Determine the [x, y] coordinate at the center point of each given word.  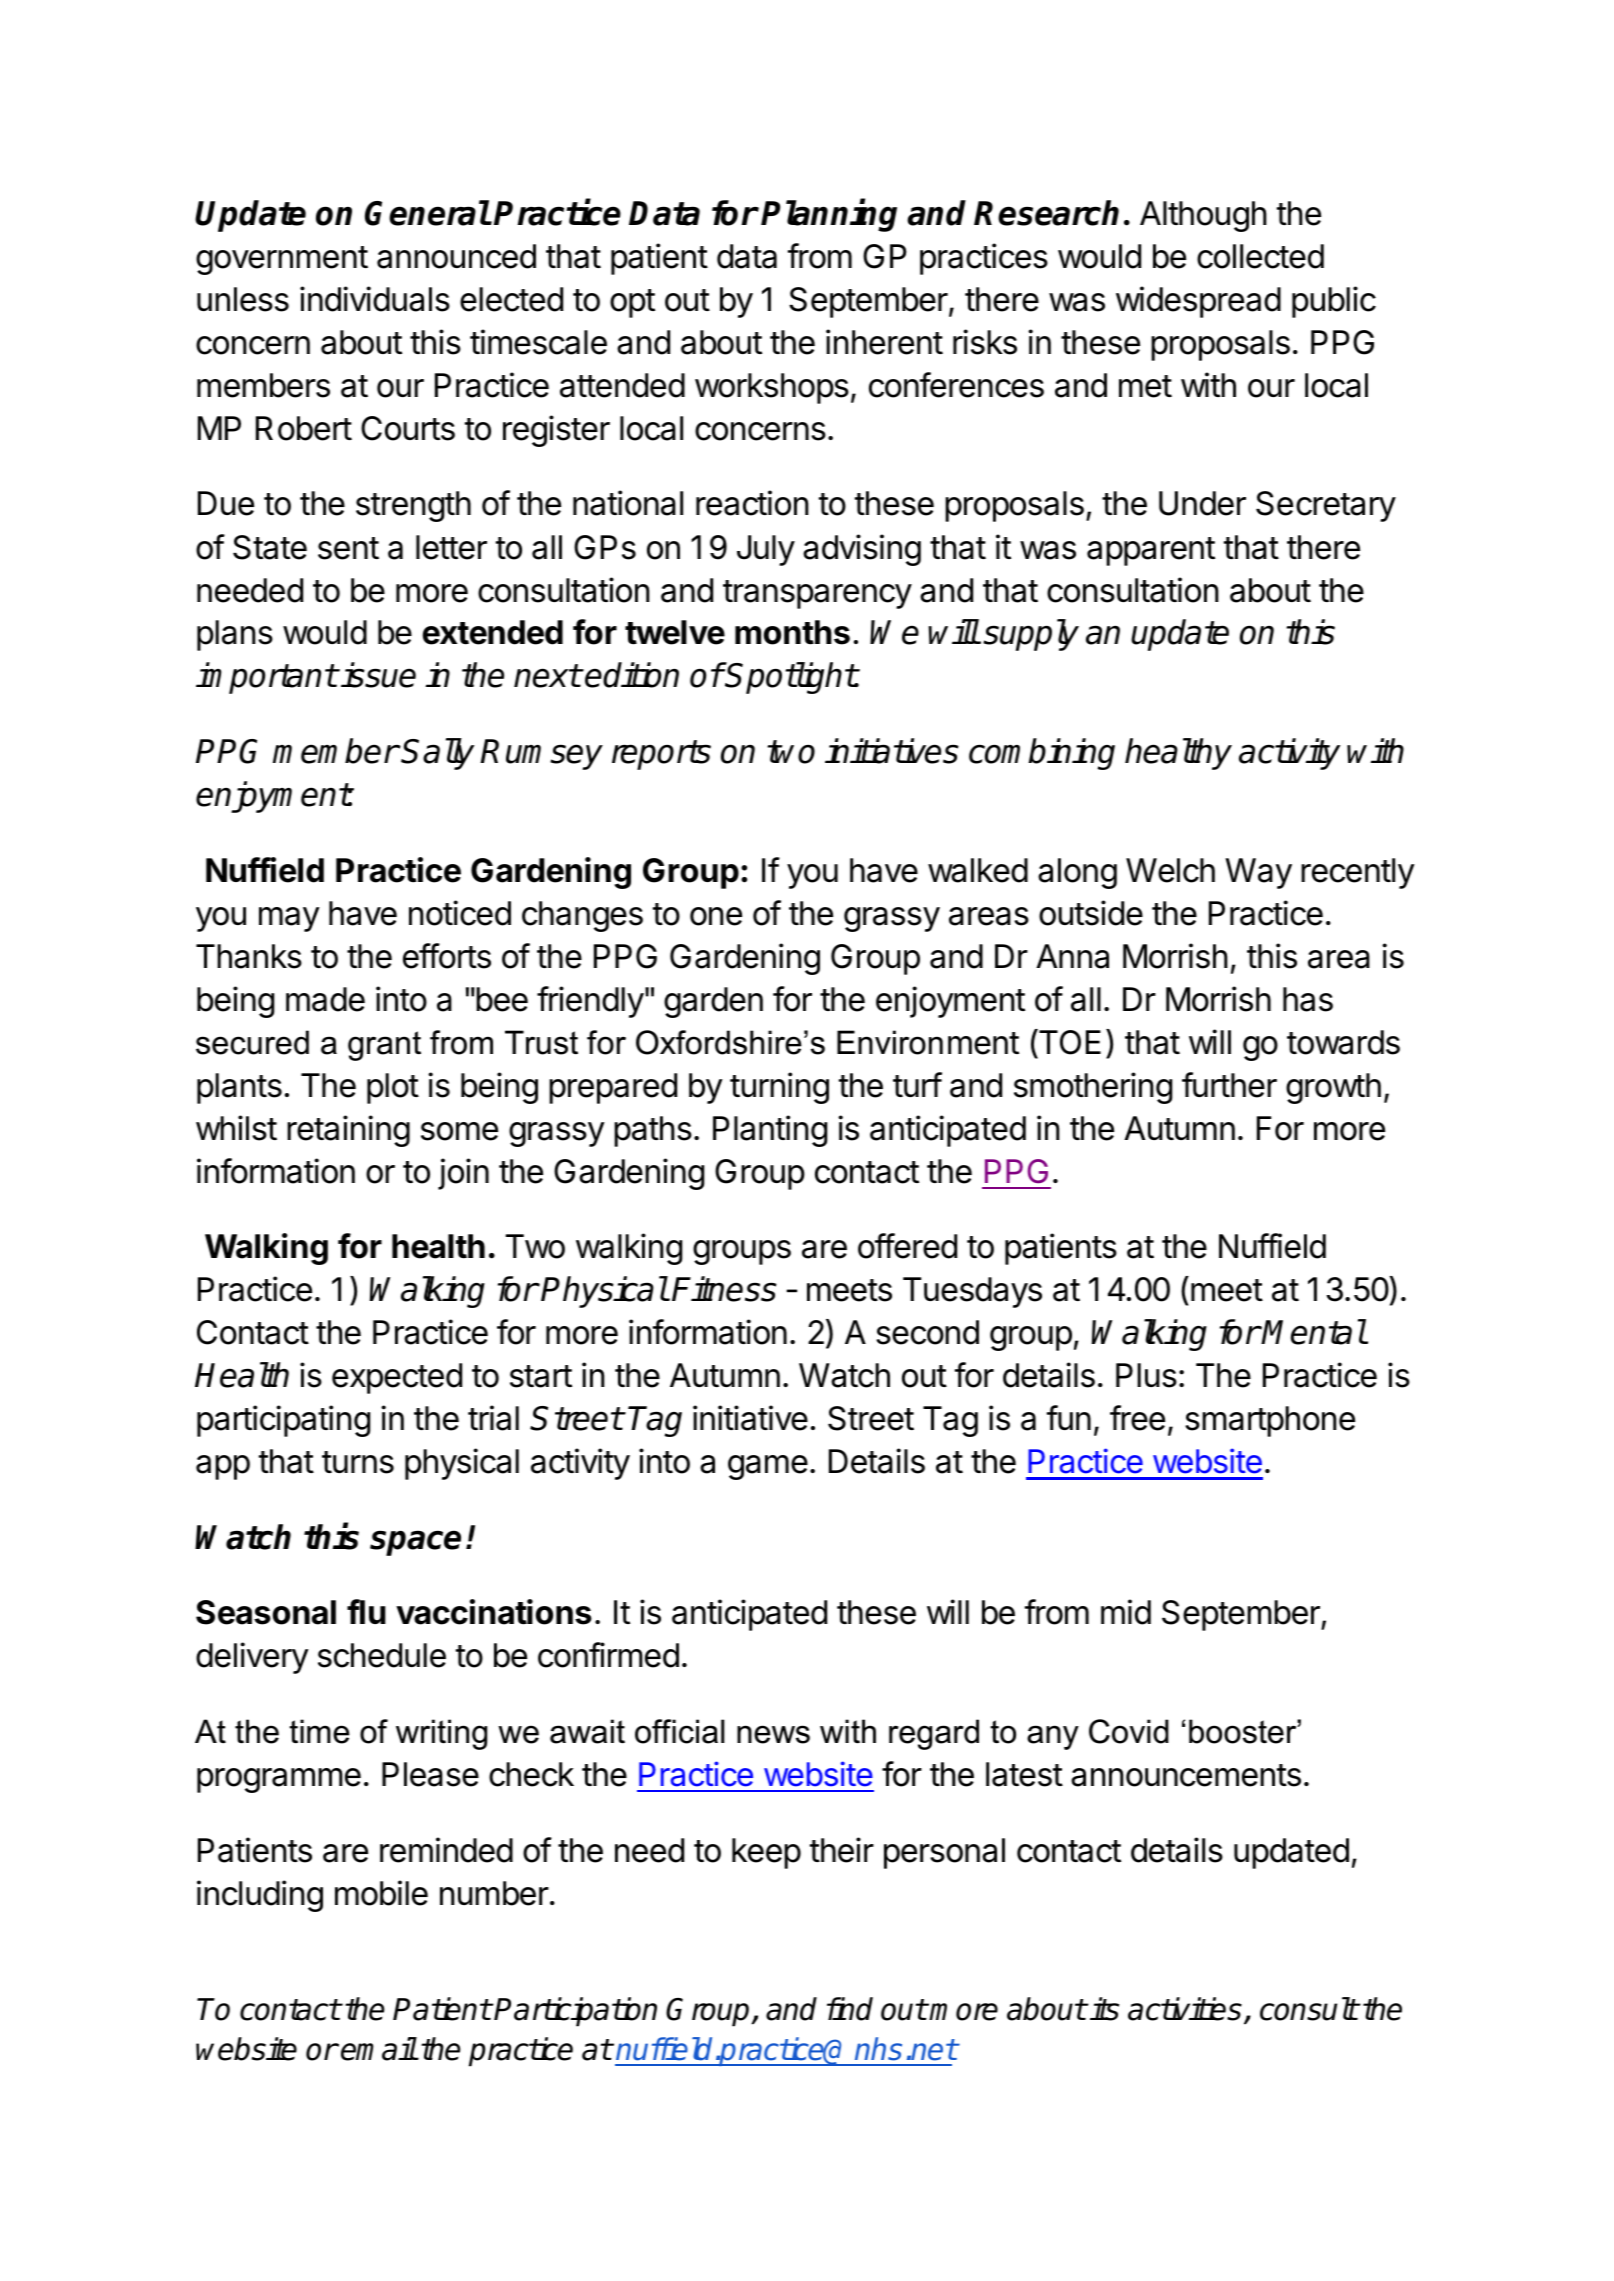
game [768, 1467]
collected [1260, 256]
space [415, 1543]
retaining [348, 1131]
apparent [1151, 551]
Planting [770, 1131]
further [1229, 1085]
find [850, 2009]
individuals [375, 299]
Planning [829, 215]
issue [378, 675]
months [792, 632]
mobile [381, 1893]
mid [1126, 1612]
